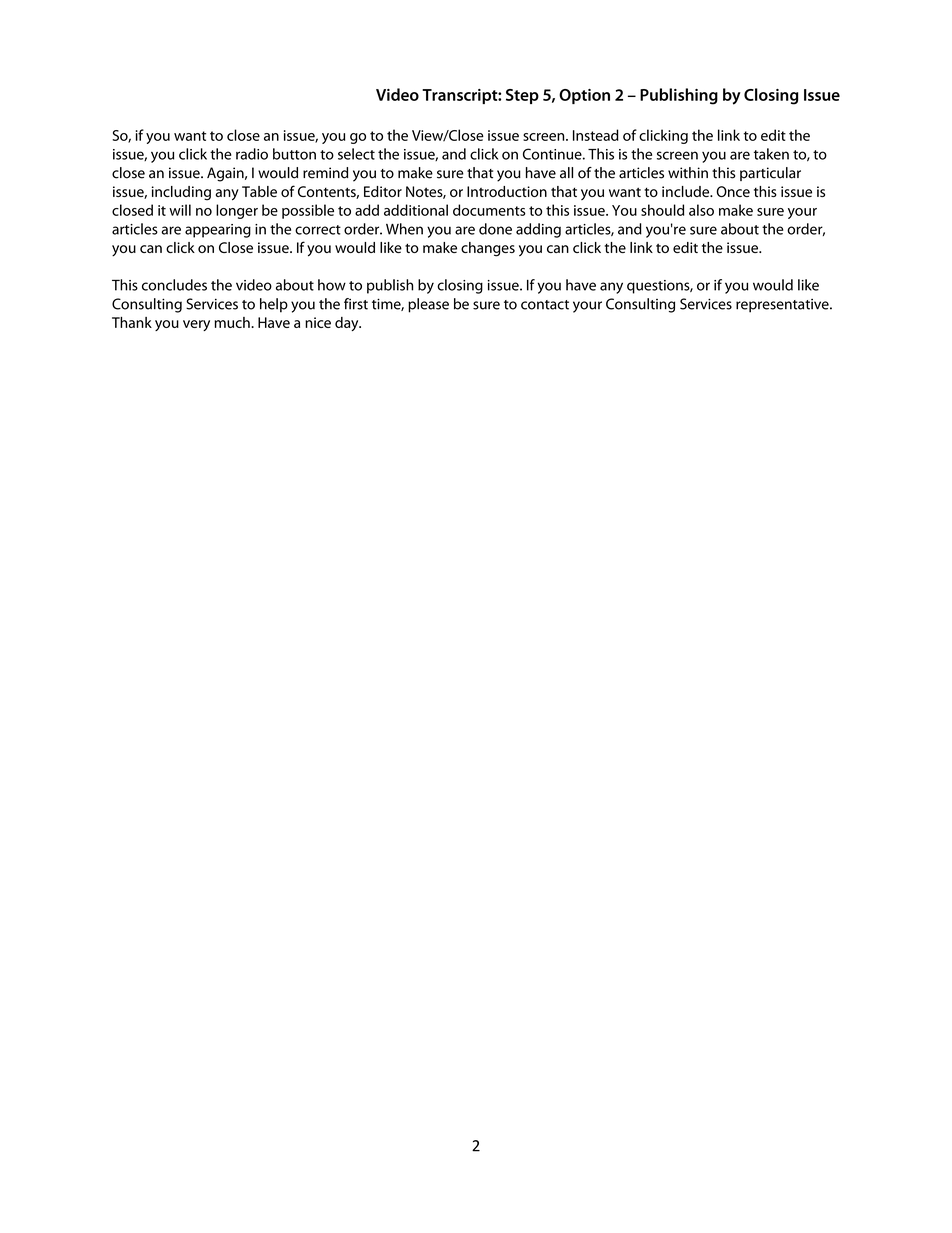 This document has height=1233, width=952. What do you see at coordinates (545, 305) in the document?
I see `contact` at bounding box center [545, 305].
